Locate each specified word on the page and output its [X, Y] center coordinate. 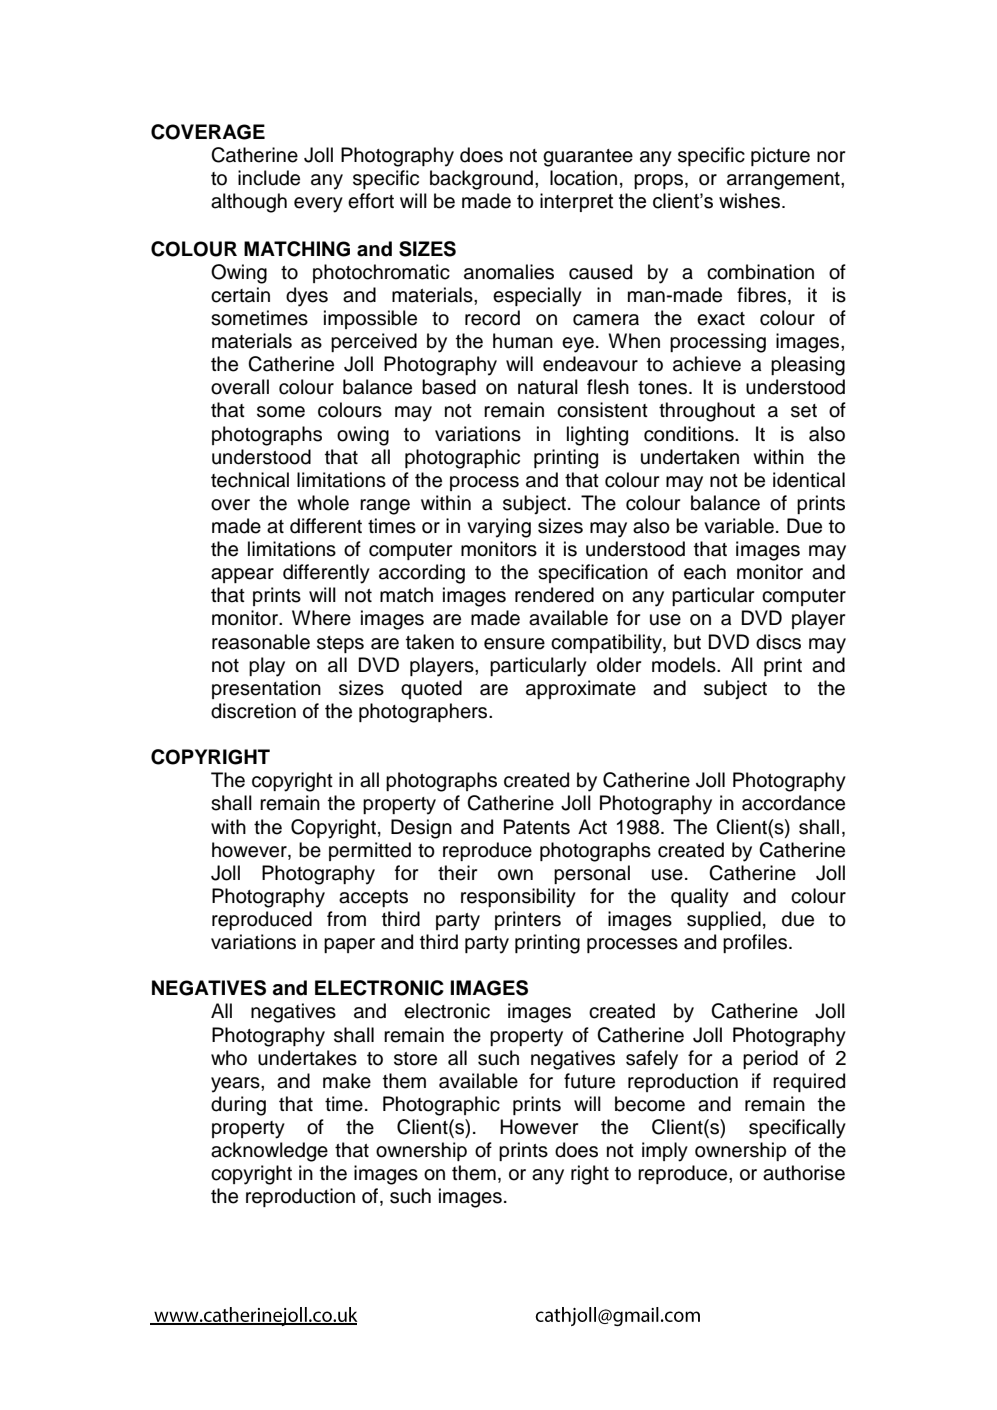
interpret [576, 202]
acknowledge [269, 1152]
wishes [749, 201]
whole [323, 503]
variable [739, 526]
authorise [804, 1173]
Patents [537, 827]
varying [499, 528]
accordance [793, 803]
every [318, 205]
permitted [370, 851]
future [589, 1081]
